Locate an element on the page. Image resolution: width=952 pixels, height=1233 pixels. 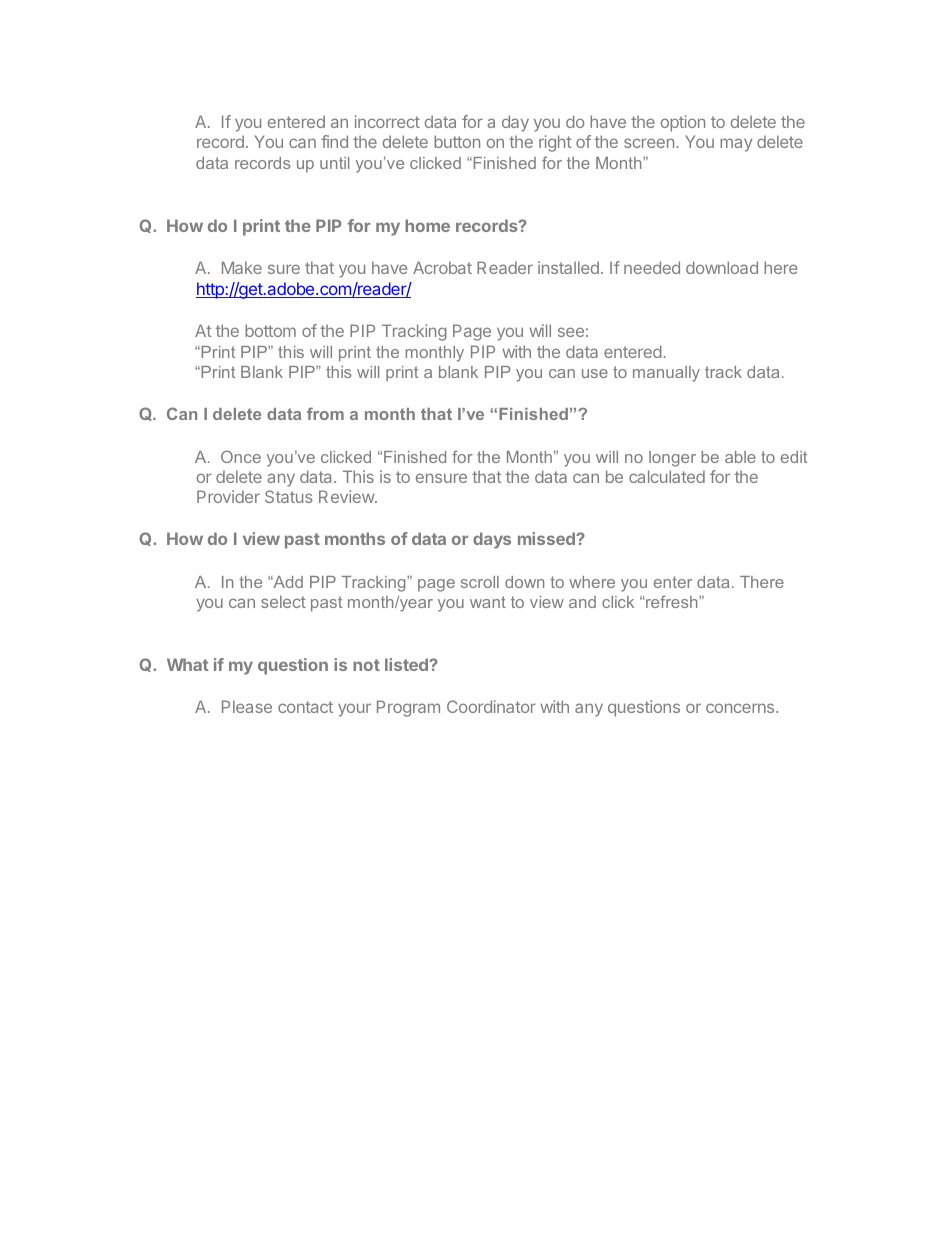
refresh is located at coordinates (672, 601).
